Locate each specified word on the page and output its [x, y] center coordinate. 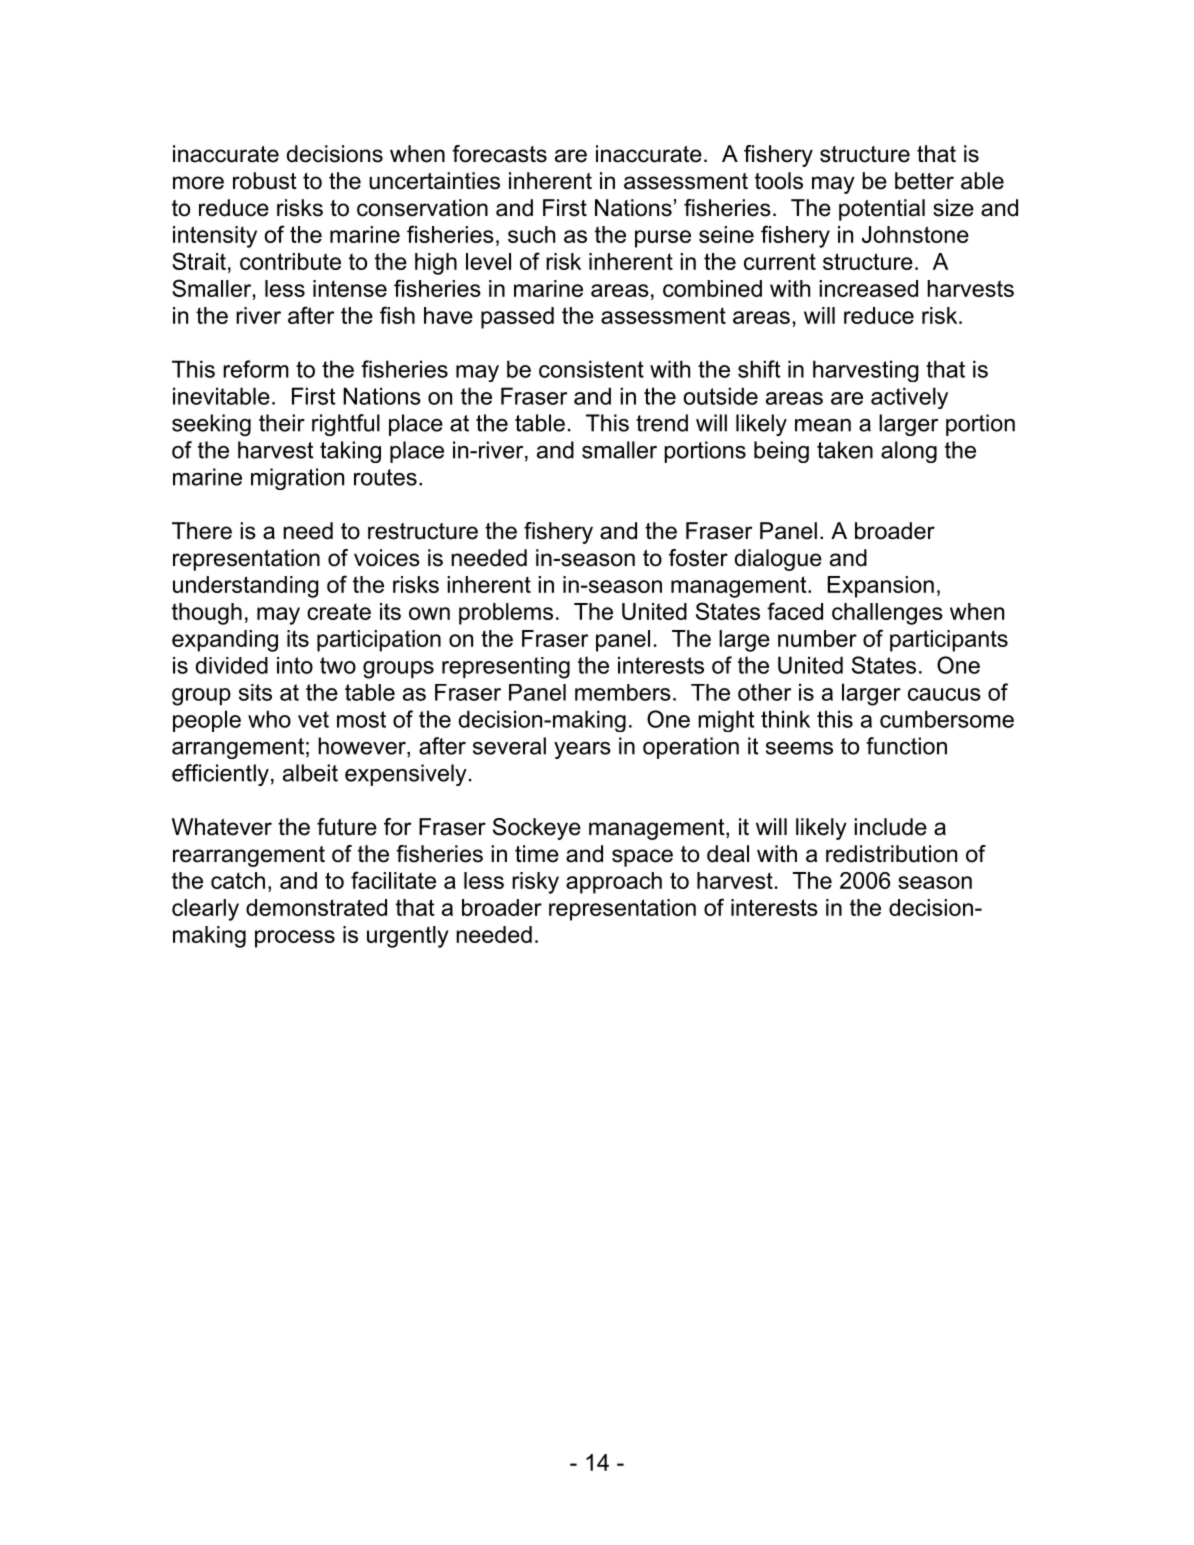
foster [698, 558]
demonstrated [316, 907]
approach [614, 883]
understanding [246, 587]
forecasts [499, 154]
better [924, 181]
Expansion [881, 587]
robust [265, 181]
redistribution [891, 854]
